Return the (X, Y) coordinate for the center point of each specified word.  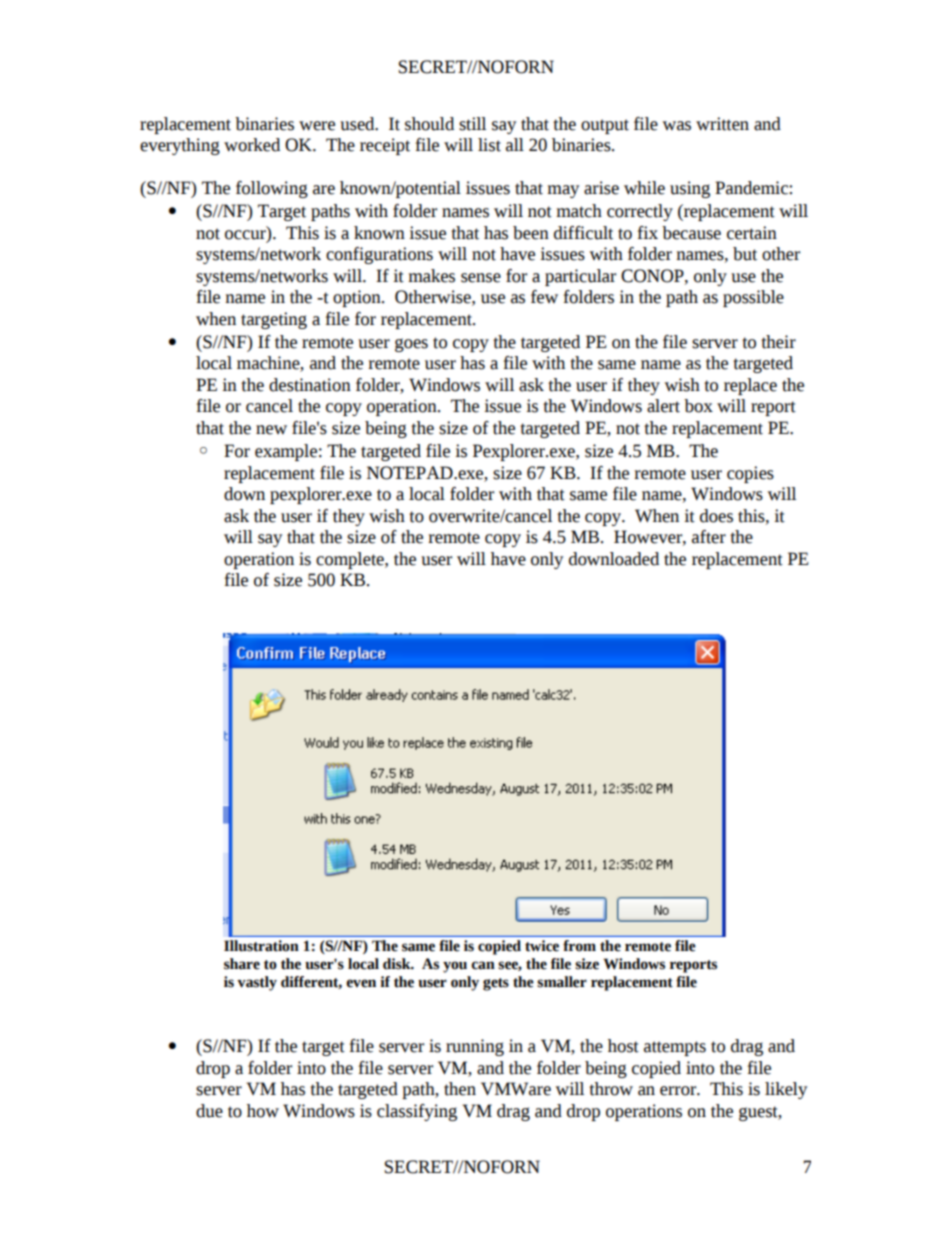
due (209, 1111)
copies (750, 474)
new (271, 430)
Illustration (261, 946)
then (460, 1089)
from (579, 946)
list (489, 145)
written (722, 124)
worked (252, 145)
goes (411, 345)
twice (542, 946)
